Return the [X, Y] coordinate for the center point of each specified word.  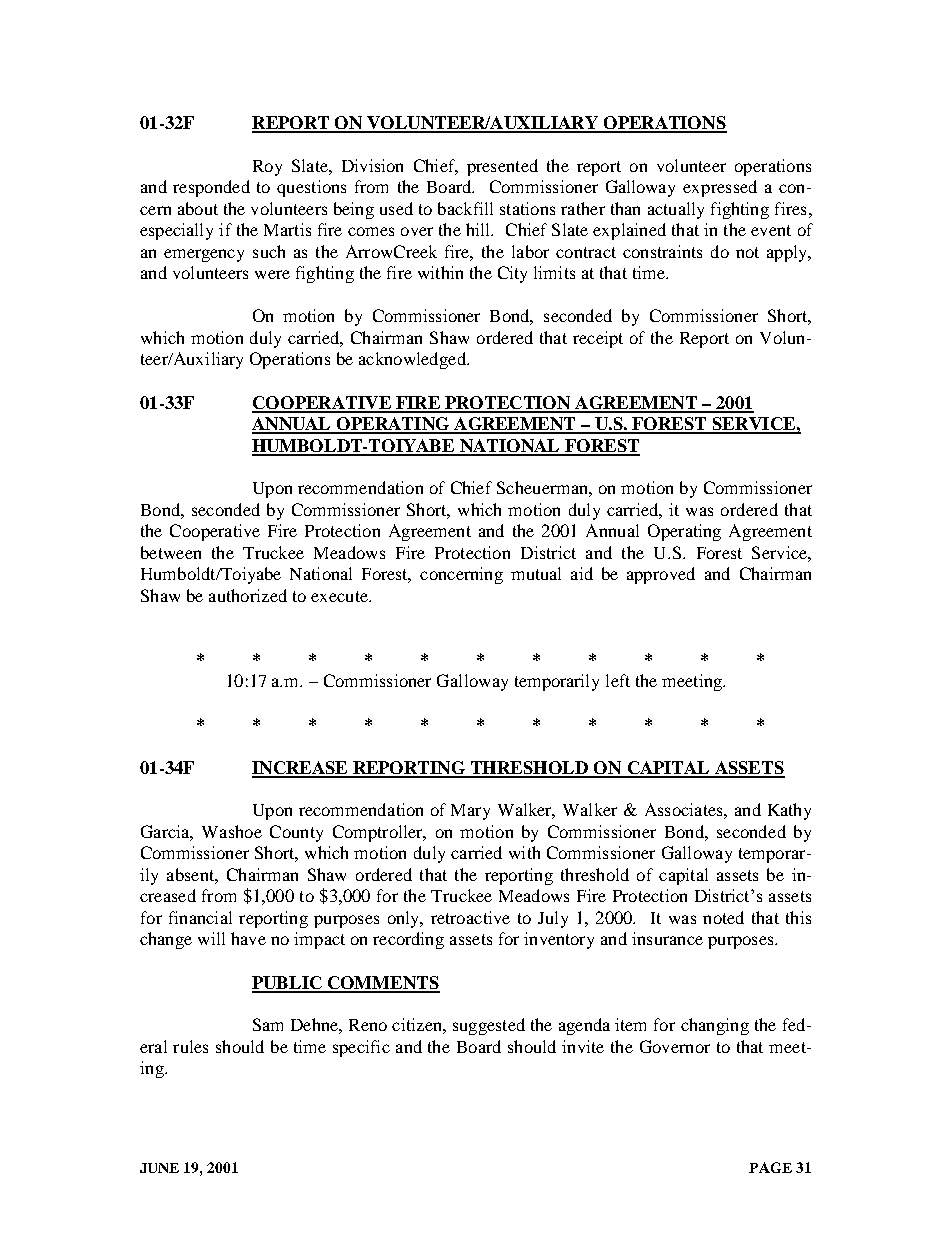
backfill [465, 208]
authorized [248, 595]
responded [211, 188]
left [618, 680]
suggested [489, 1026]
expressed [720, 188]
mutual [536, 573]
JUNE [159, 1168]
